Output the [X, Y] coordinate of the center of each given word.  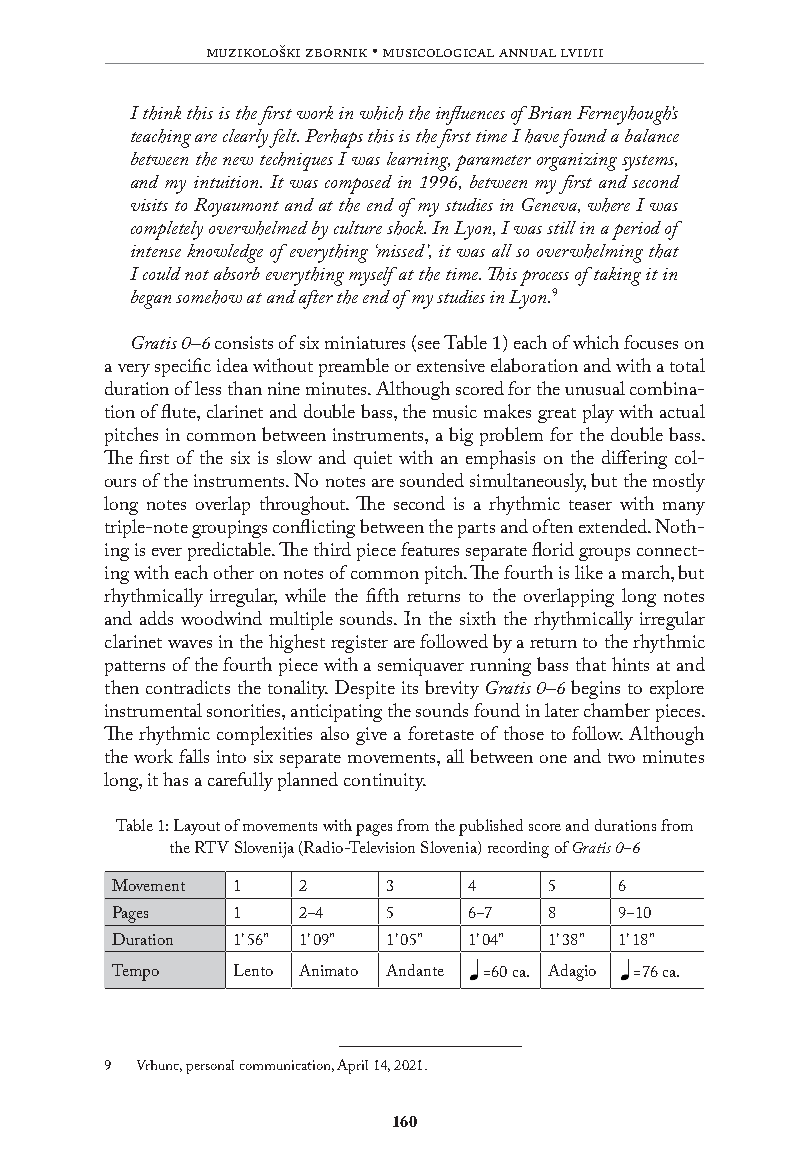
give [371, 736]
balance [652, 135]
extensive [451, 365]
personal [210, 1067]
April [352, 1066]
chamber [617, 710]
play [598, 413]
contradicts [188, 687]
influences [470, 115]
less [208, 388]
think [162, 113]
